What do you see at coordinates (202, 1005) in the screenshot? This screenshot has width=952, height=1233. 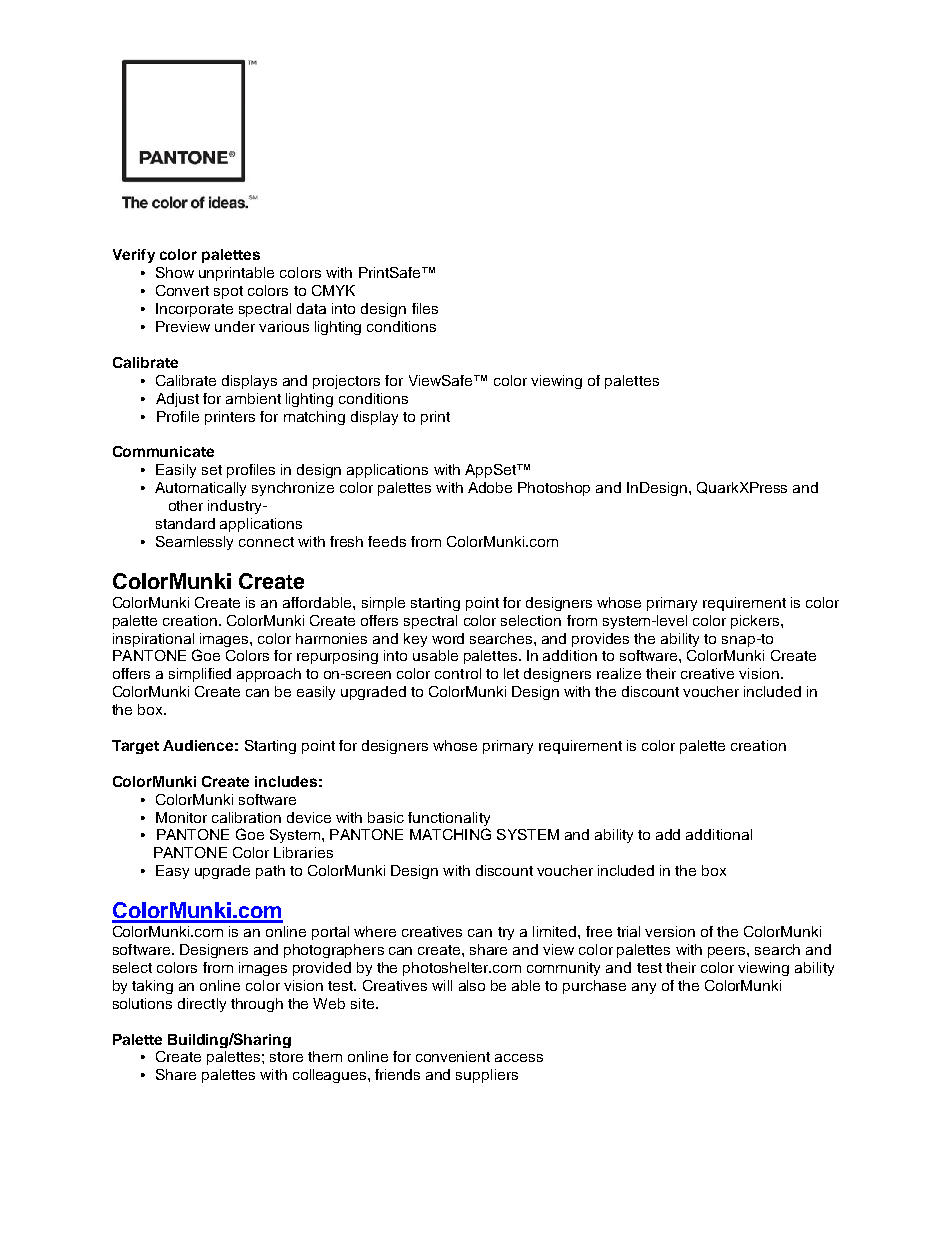 I see `directly` at bounding box center [202, 1005].
